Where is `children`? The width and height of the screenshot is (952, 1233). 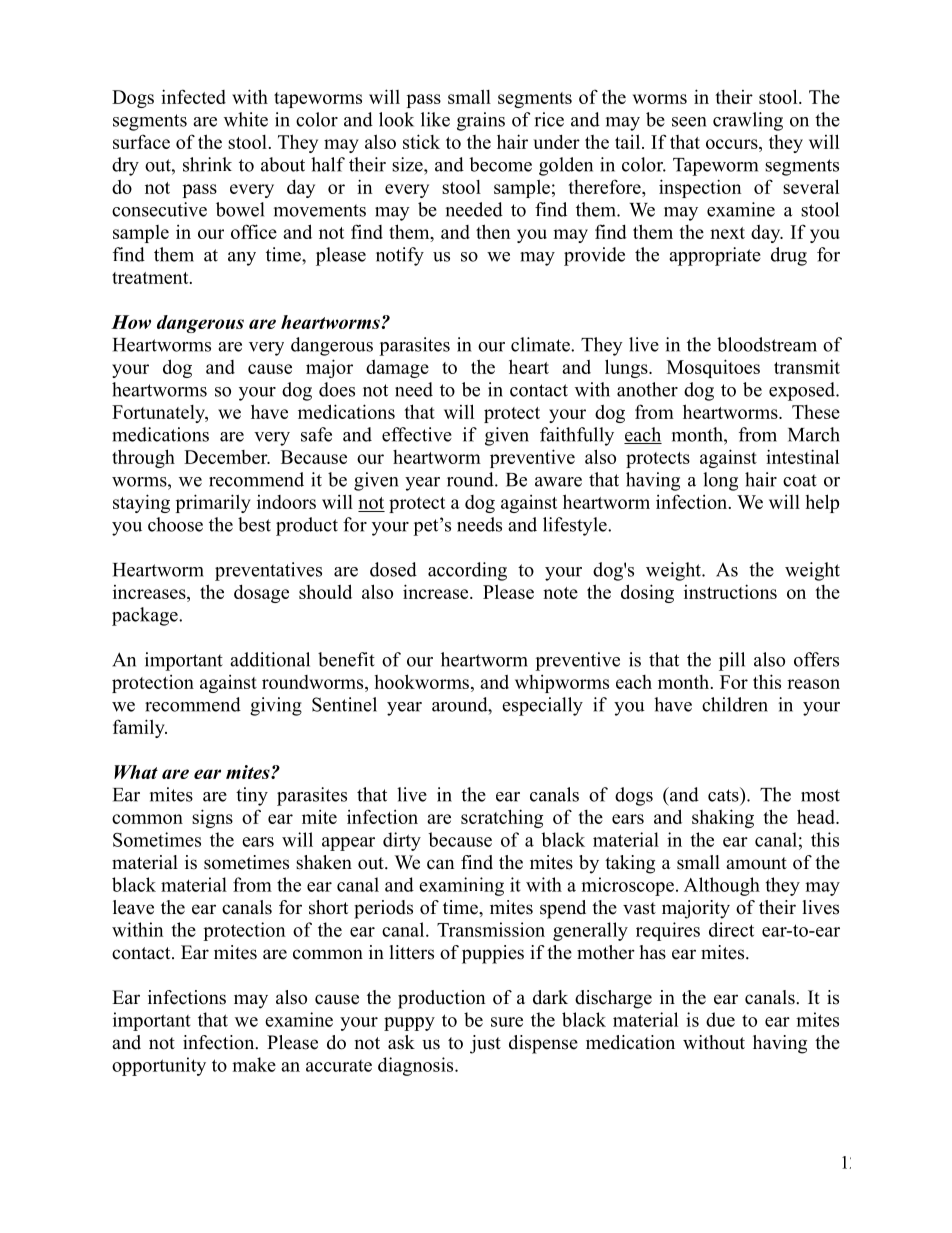 children is located at coordinates (735, 704).
